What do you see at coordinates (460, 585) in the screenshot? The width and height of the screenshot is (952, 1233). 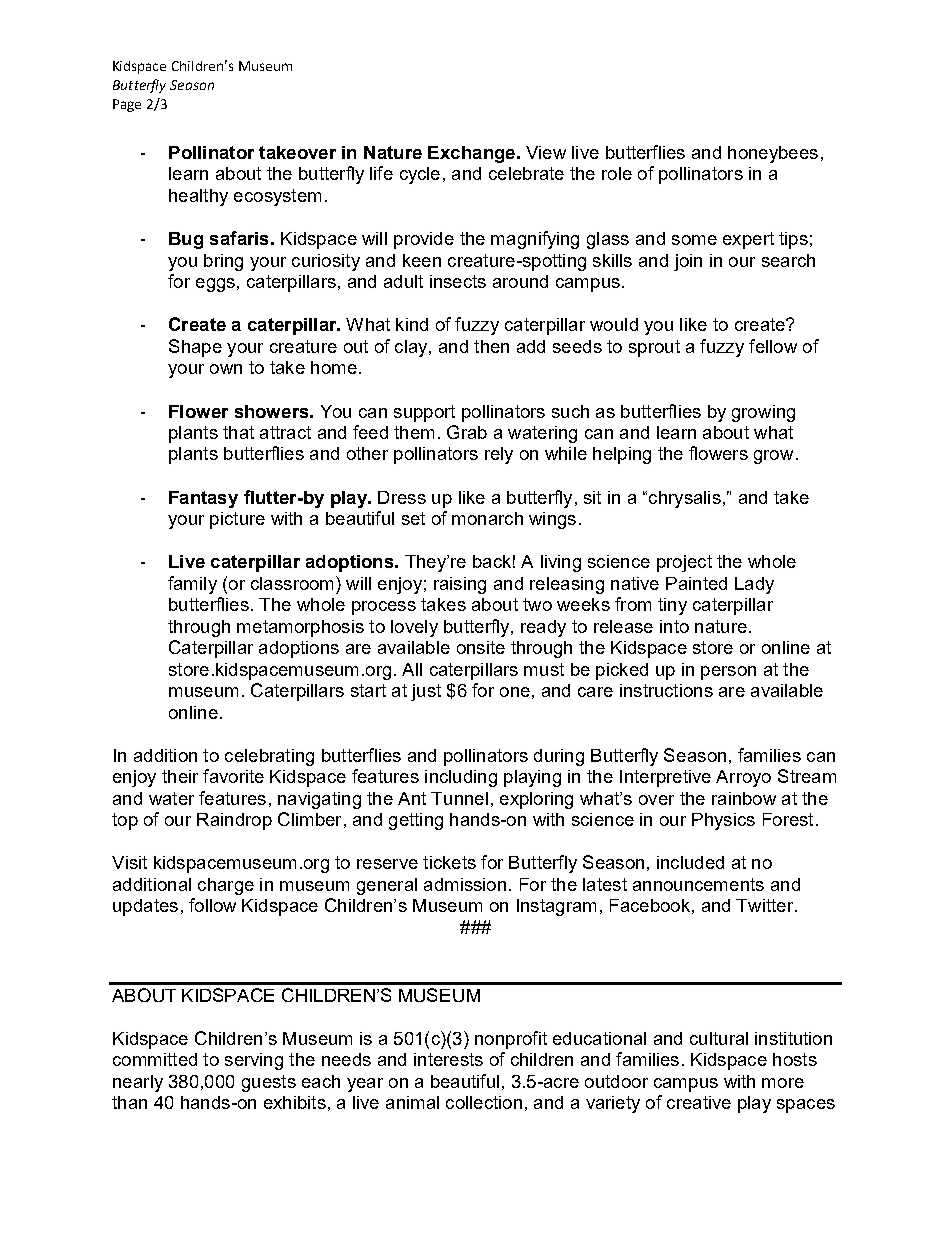 I see `raising` at bounding box center [460, 585].
